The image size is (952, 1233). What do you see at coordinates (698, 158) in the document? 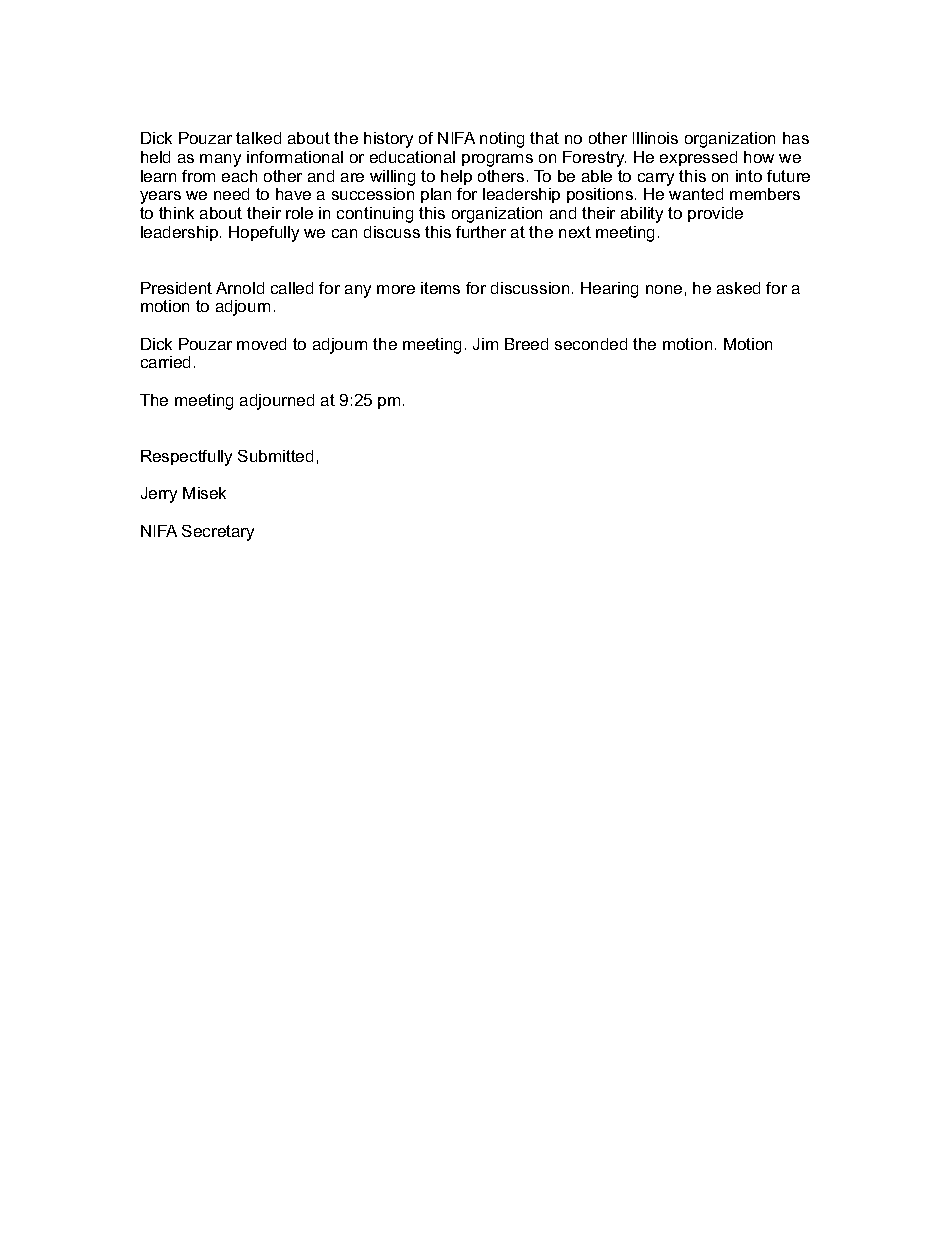
I see `expressed` at bounding box center [698, 158].
